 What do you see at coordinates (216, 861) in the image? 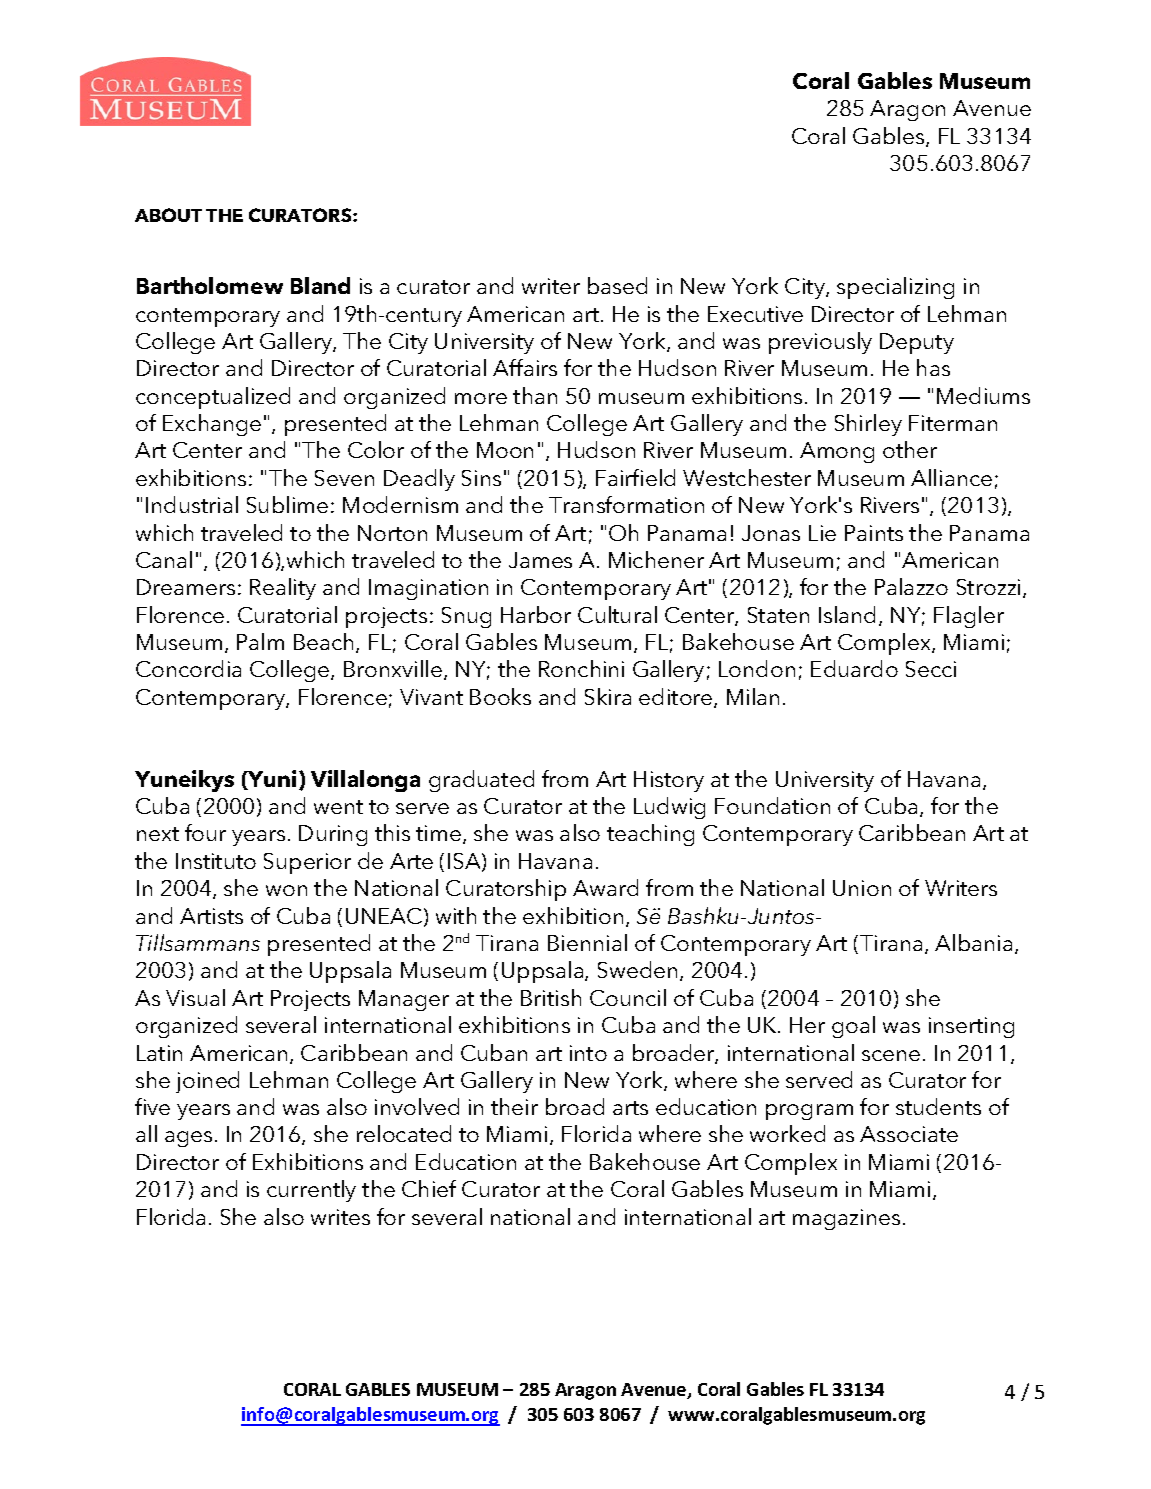
I see `Instituto` at bounding box center [216, 861].
